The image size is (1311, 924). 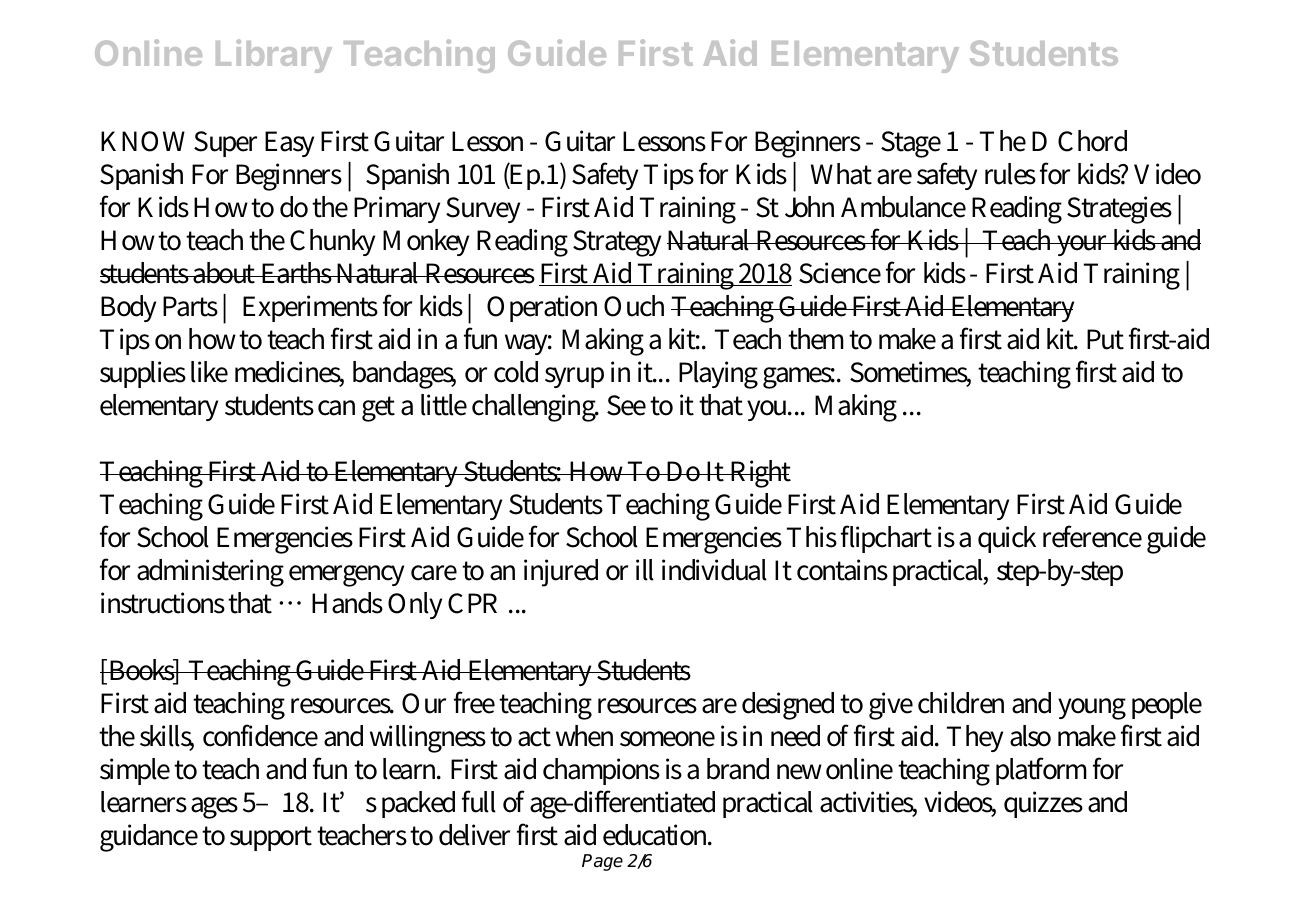 I want to click on your, so click(x=1083, y=245).
